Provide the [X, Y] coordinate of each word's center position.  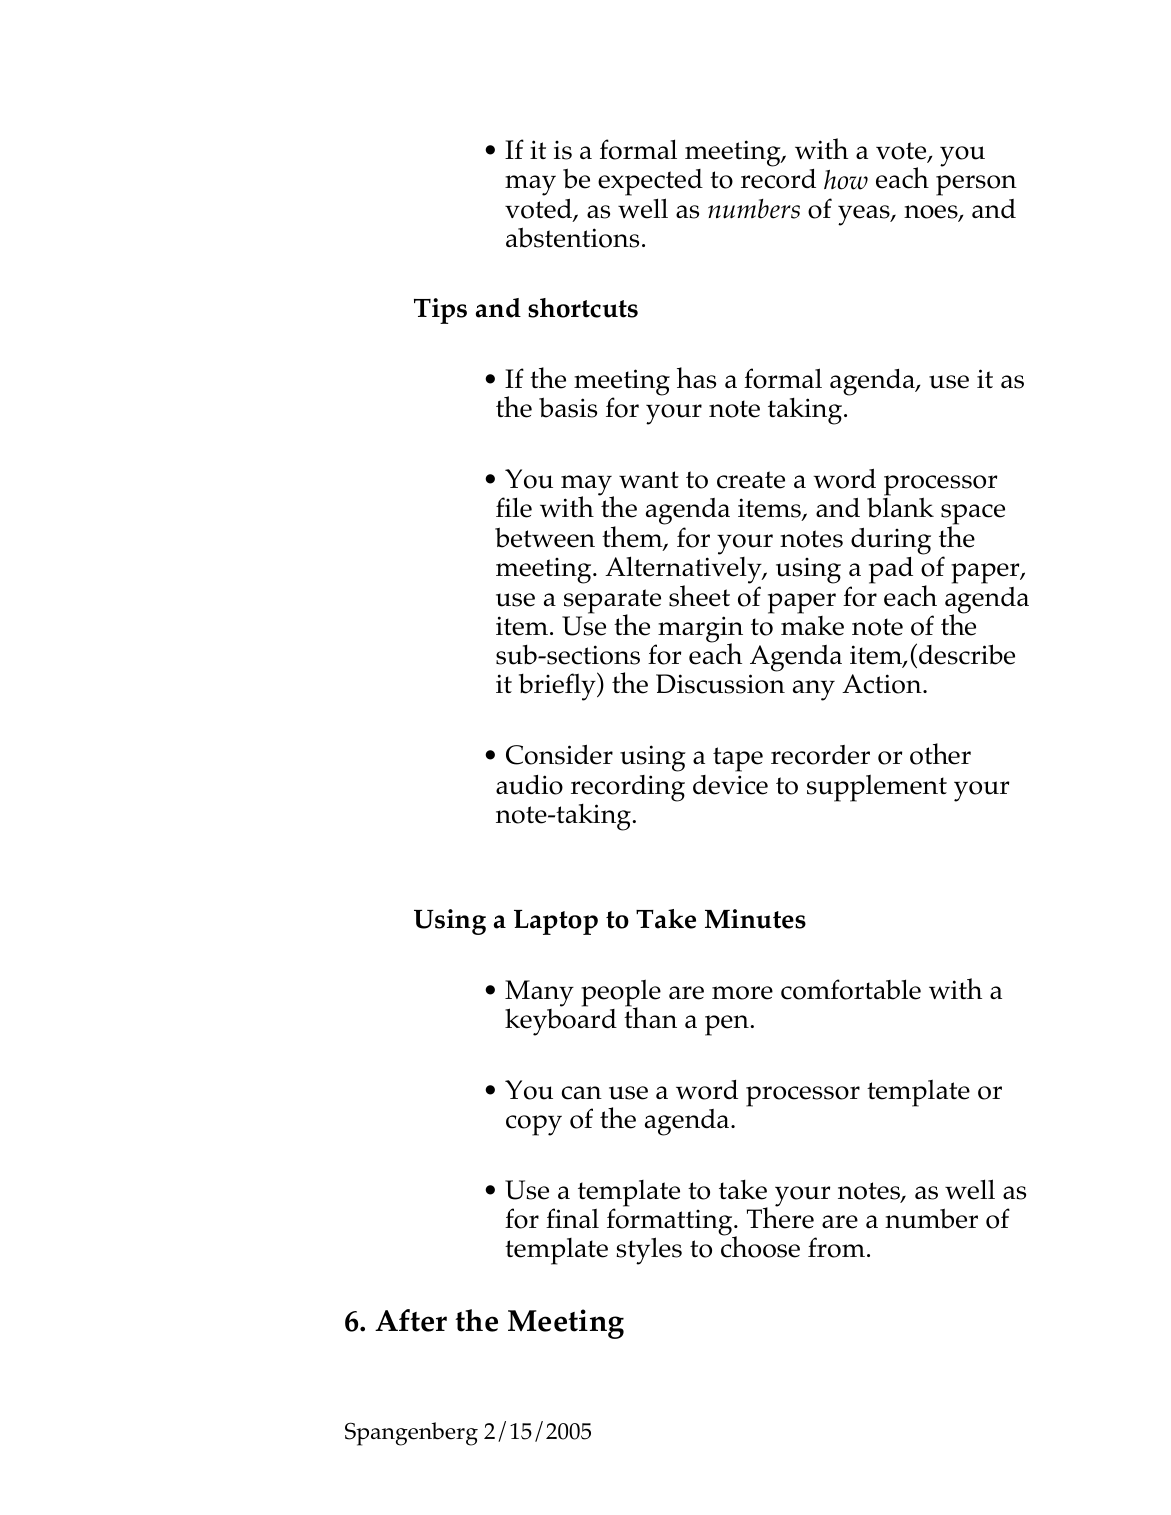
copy [534, 1125]
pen [727, 1025]
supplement [877, 788]
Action [883, 684]
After [411, 1320]
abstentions [572, 237]
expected [650, 184]
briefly [558, 686]
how [846, 180]
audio [529, 785]
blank [900, 507]
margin [699, 630]
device [730, 785]
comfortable [851, 989]
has [696, 378]
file [514, 507]
